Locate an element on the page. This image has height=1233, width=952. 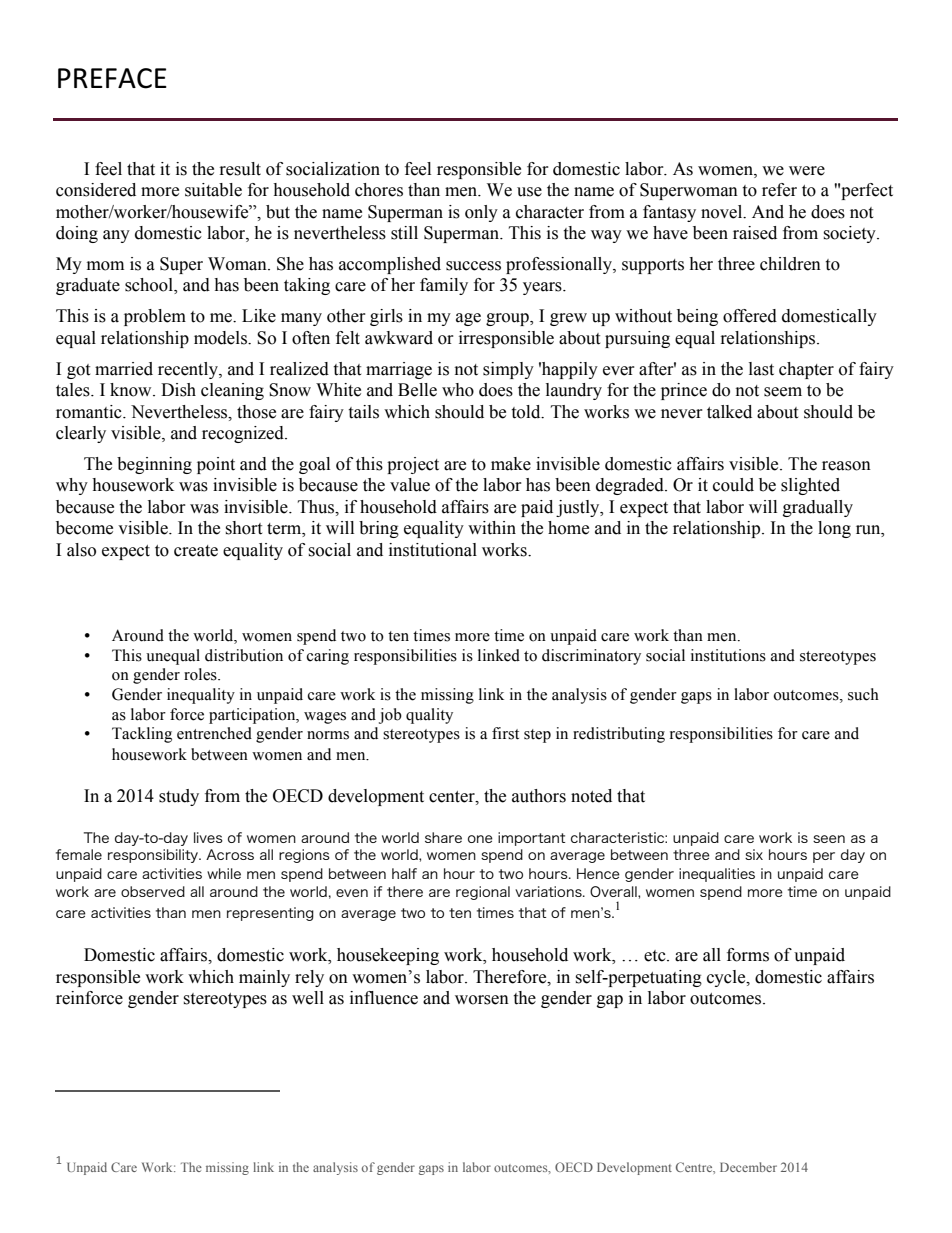
PREFACE is located at coordinates (112, 78).
